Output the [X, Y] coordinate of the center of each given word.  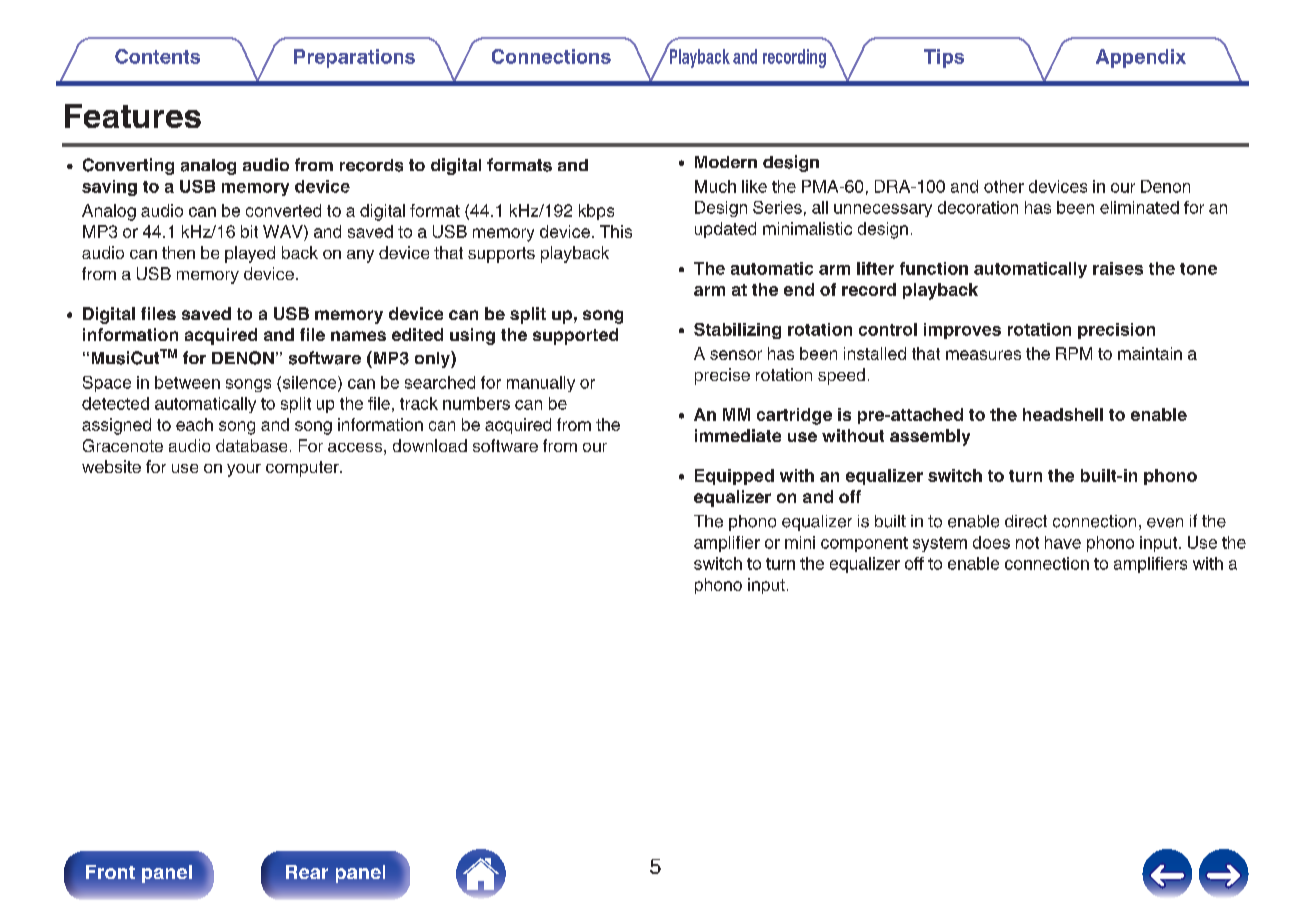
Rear [307, 872]
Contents [157, 56]
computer [303, 469]
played [250, 254]
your [244, 470]
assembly [930, 437]
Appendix [1141, 58]
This [616, 231]
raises [1118, 268]
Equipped [734, 477]
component [864, 544]
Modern [726, 162]
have [1063, 542]
